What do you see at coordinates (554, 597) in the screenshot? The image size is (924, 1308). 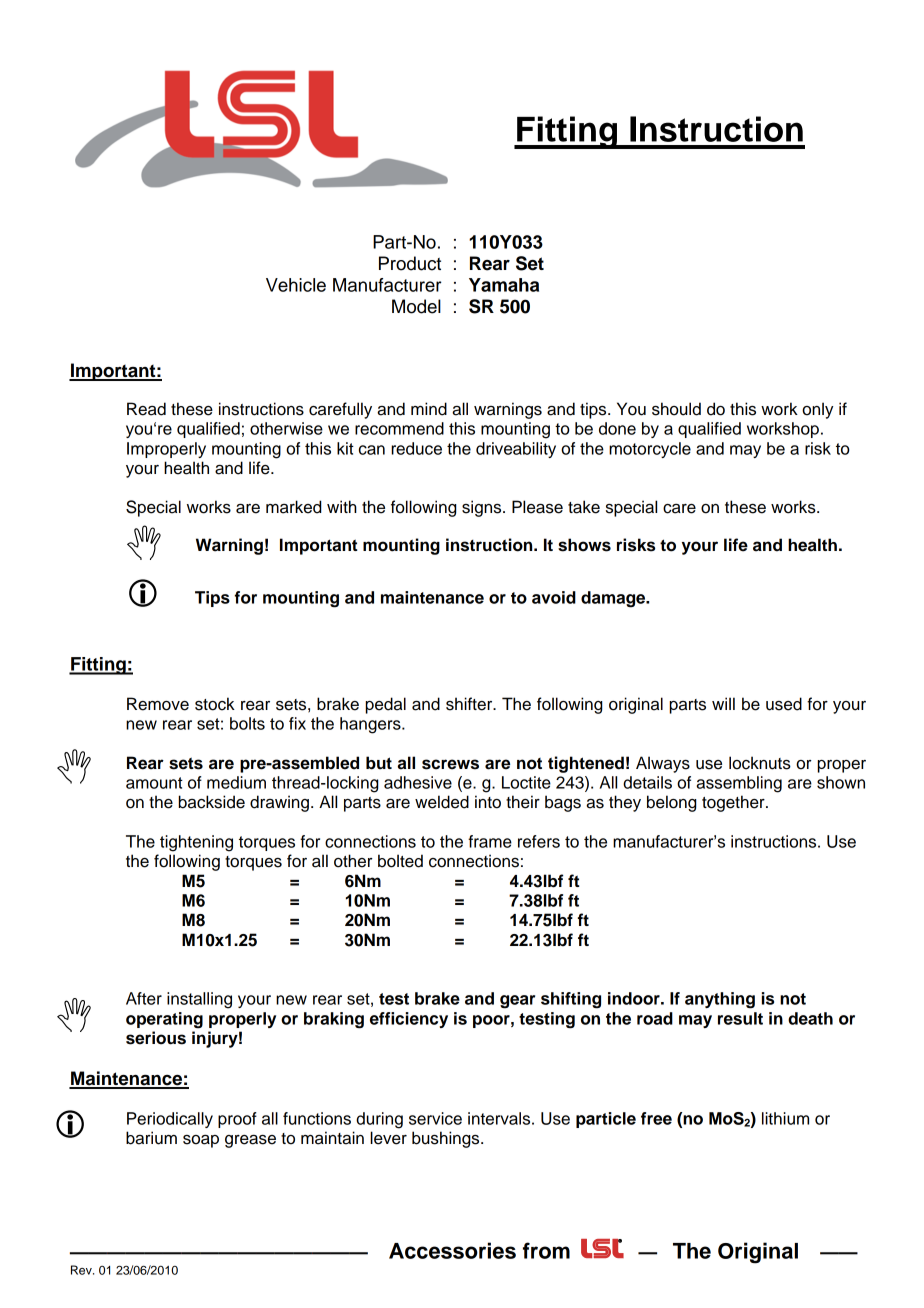 I see `avoid` at bounding box center [554, 597].
